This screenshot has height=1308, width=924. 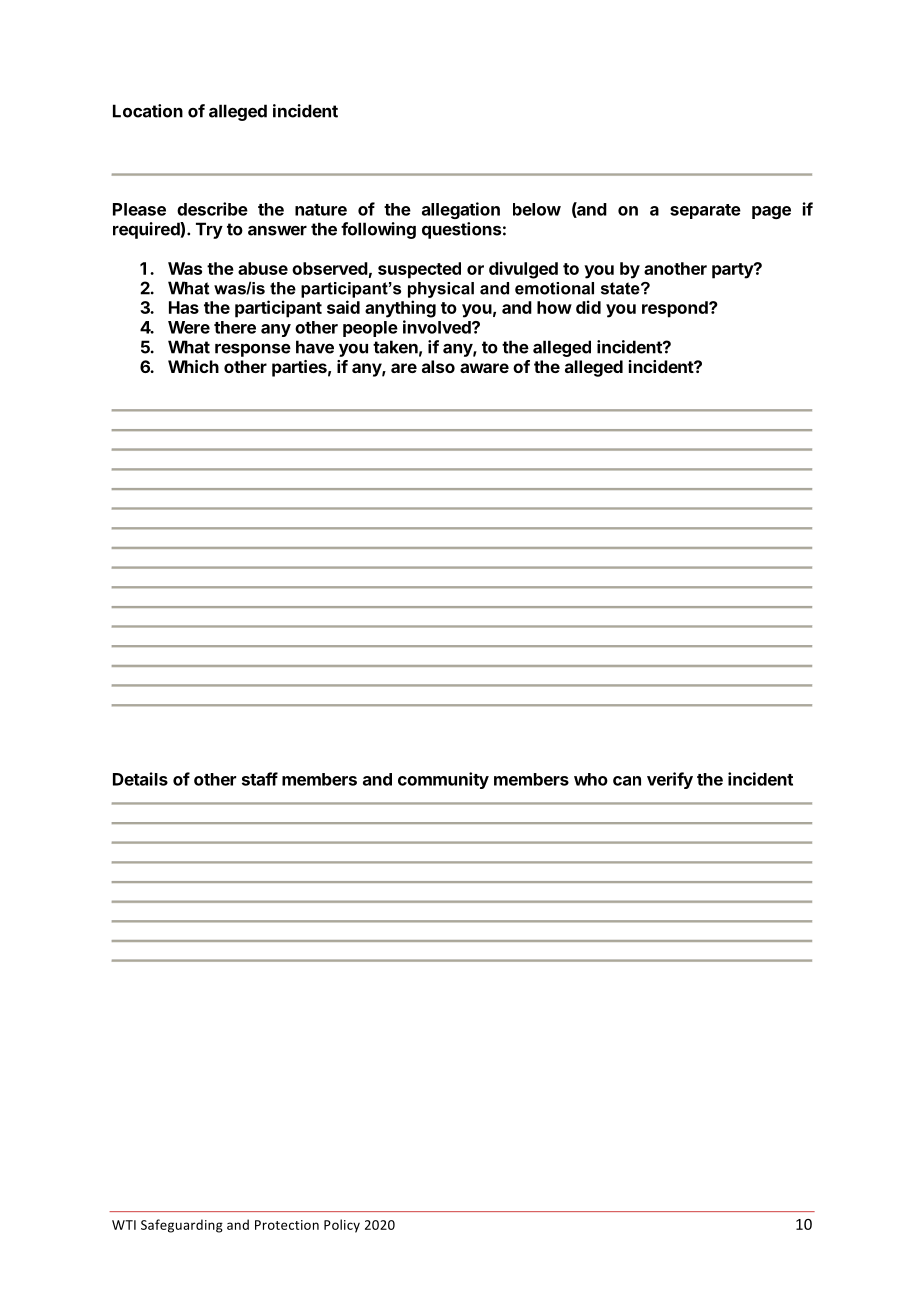 What do you see at coordinates (148, 111) in the screenshot?
I see `Location` at bounding box center [148, 111].
